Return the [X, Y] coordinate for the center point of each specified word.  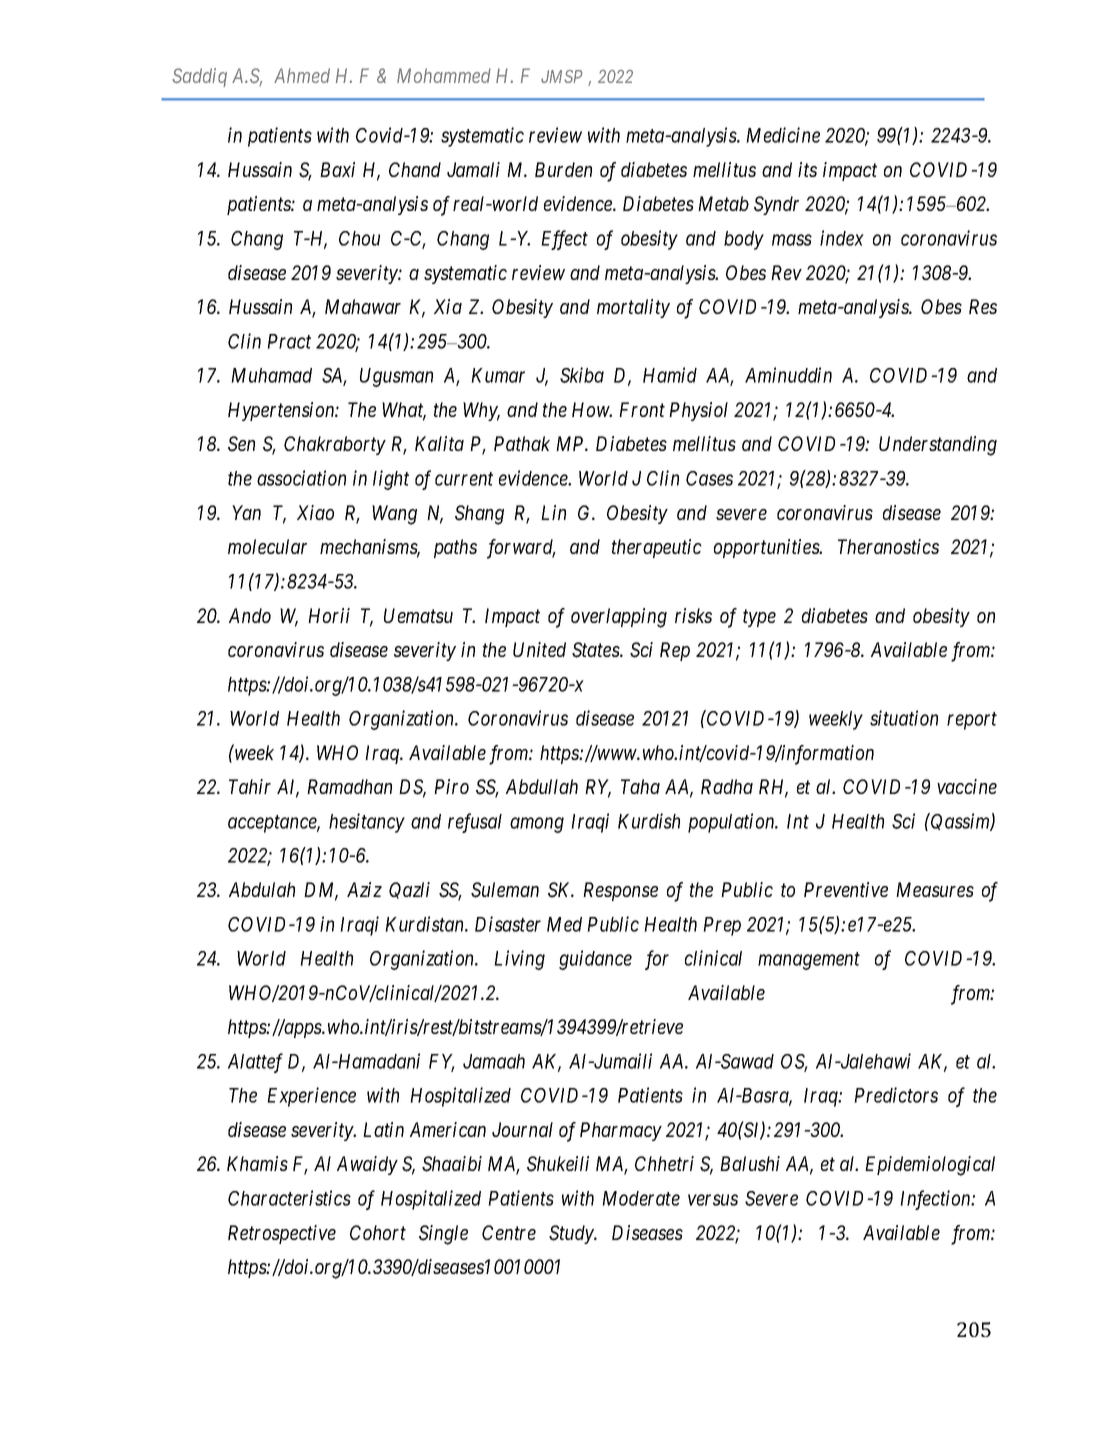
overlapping [619, 618]
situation [904, 718]
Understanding [938, 446]
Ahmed [302, 75]
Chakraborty [335, 445]
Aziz [364, 889]
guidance [595, 960]
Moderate [641, 1198]
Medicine [783, 135]
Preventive [846, 889]
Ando [250, 615]
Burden [563, 169]
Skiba [582, 375]
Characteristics [289, 1198]
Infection [936, 1200]
